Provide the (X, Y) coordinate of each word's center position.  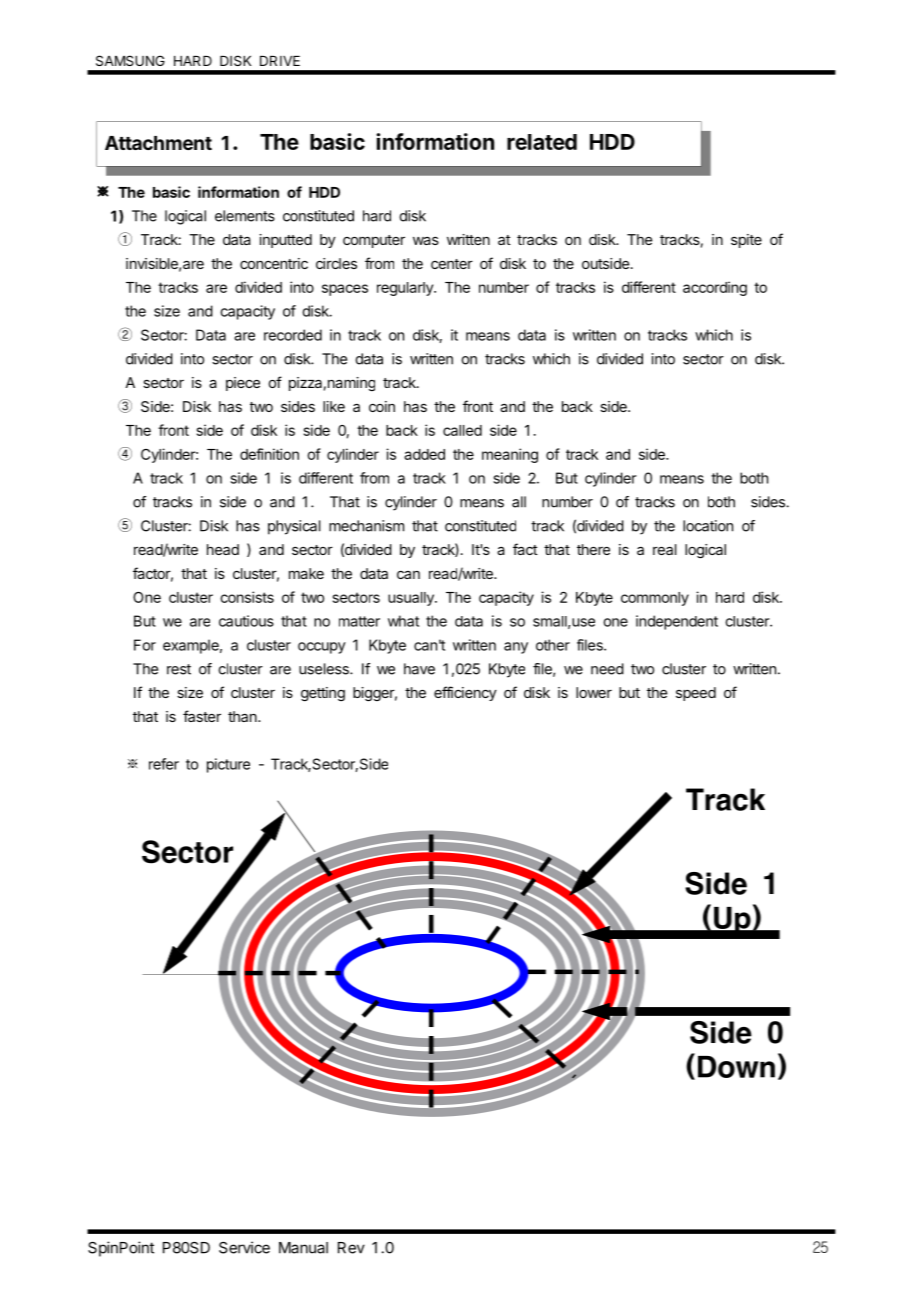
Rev (351, 1248)
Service (244, 1247)
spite (746, 241)
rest (179, 669)
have (419, 669)
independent (677, 622)
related (542, 142)
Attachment (158, 143)
